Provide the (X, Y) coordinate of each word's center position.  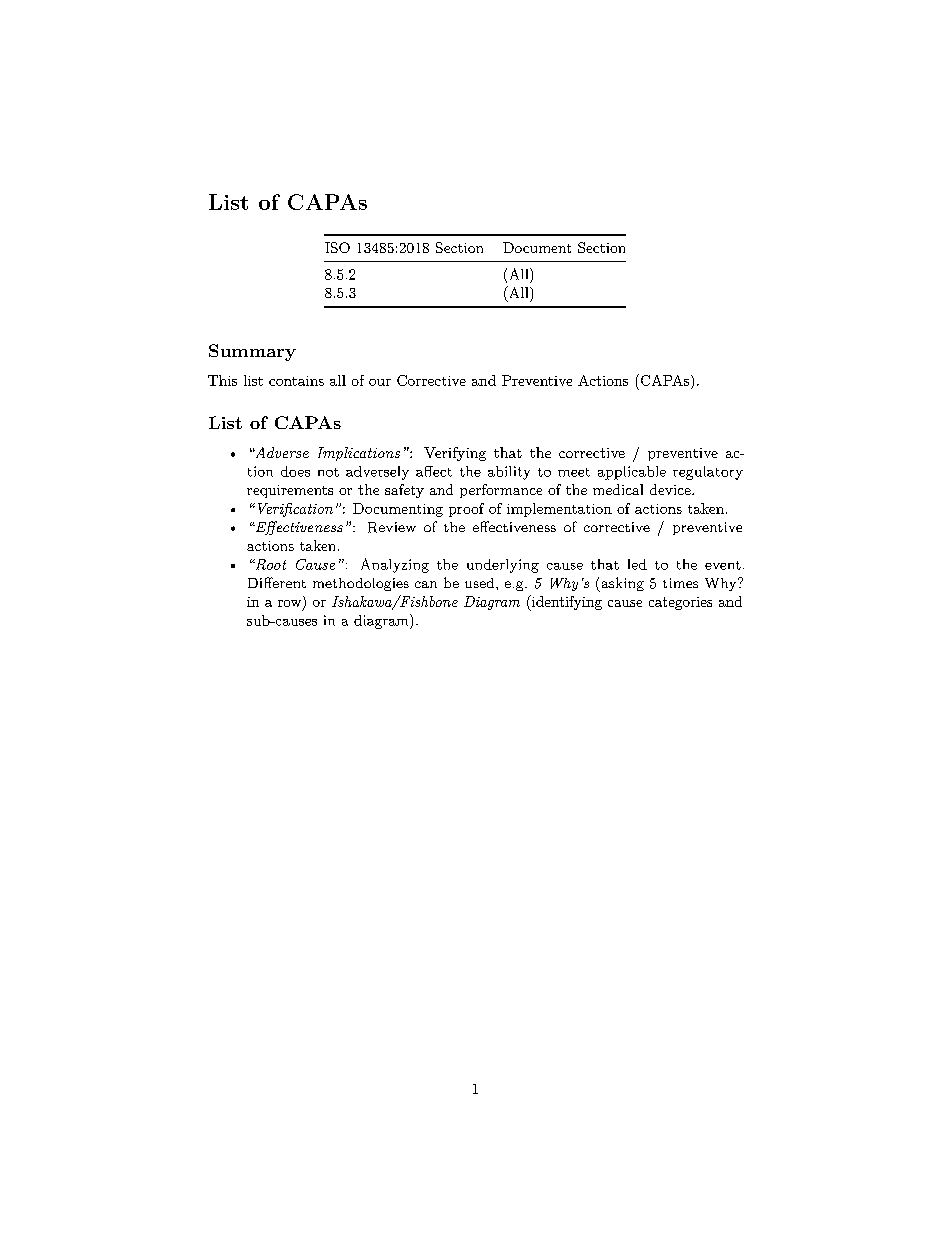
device (671, 489)
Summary (252, 352)
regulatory (708, 473)
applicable (632, 473)
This (222, 380)
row (291, 604)
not (328, 472)
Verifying (455, 454)
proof (466, 510)
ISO (337, 247)
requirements (290, 491)
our (380, 382)
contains (296, 381)
